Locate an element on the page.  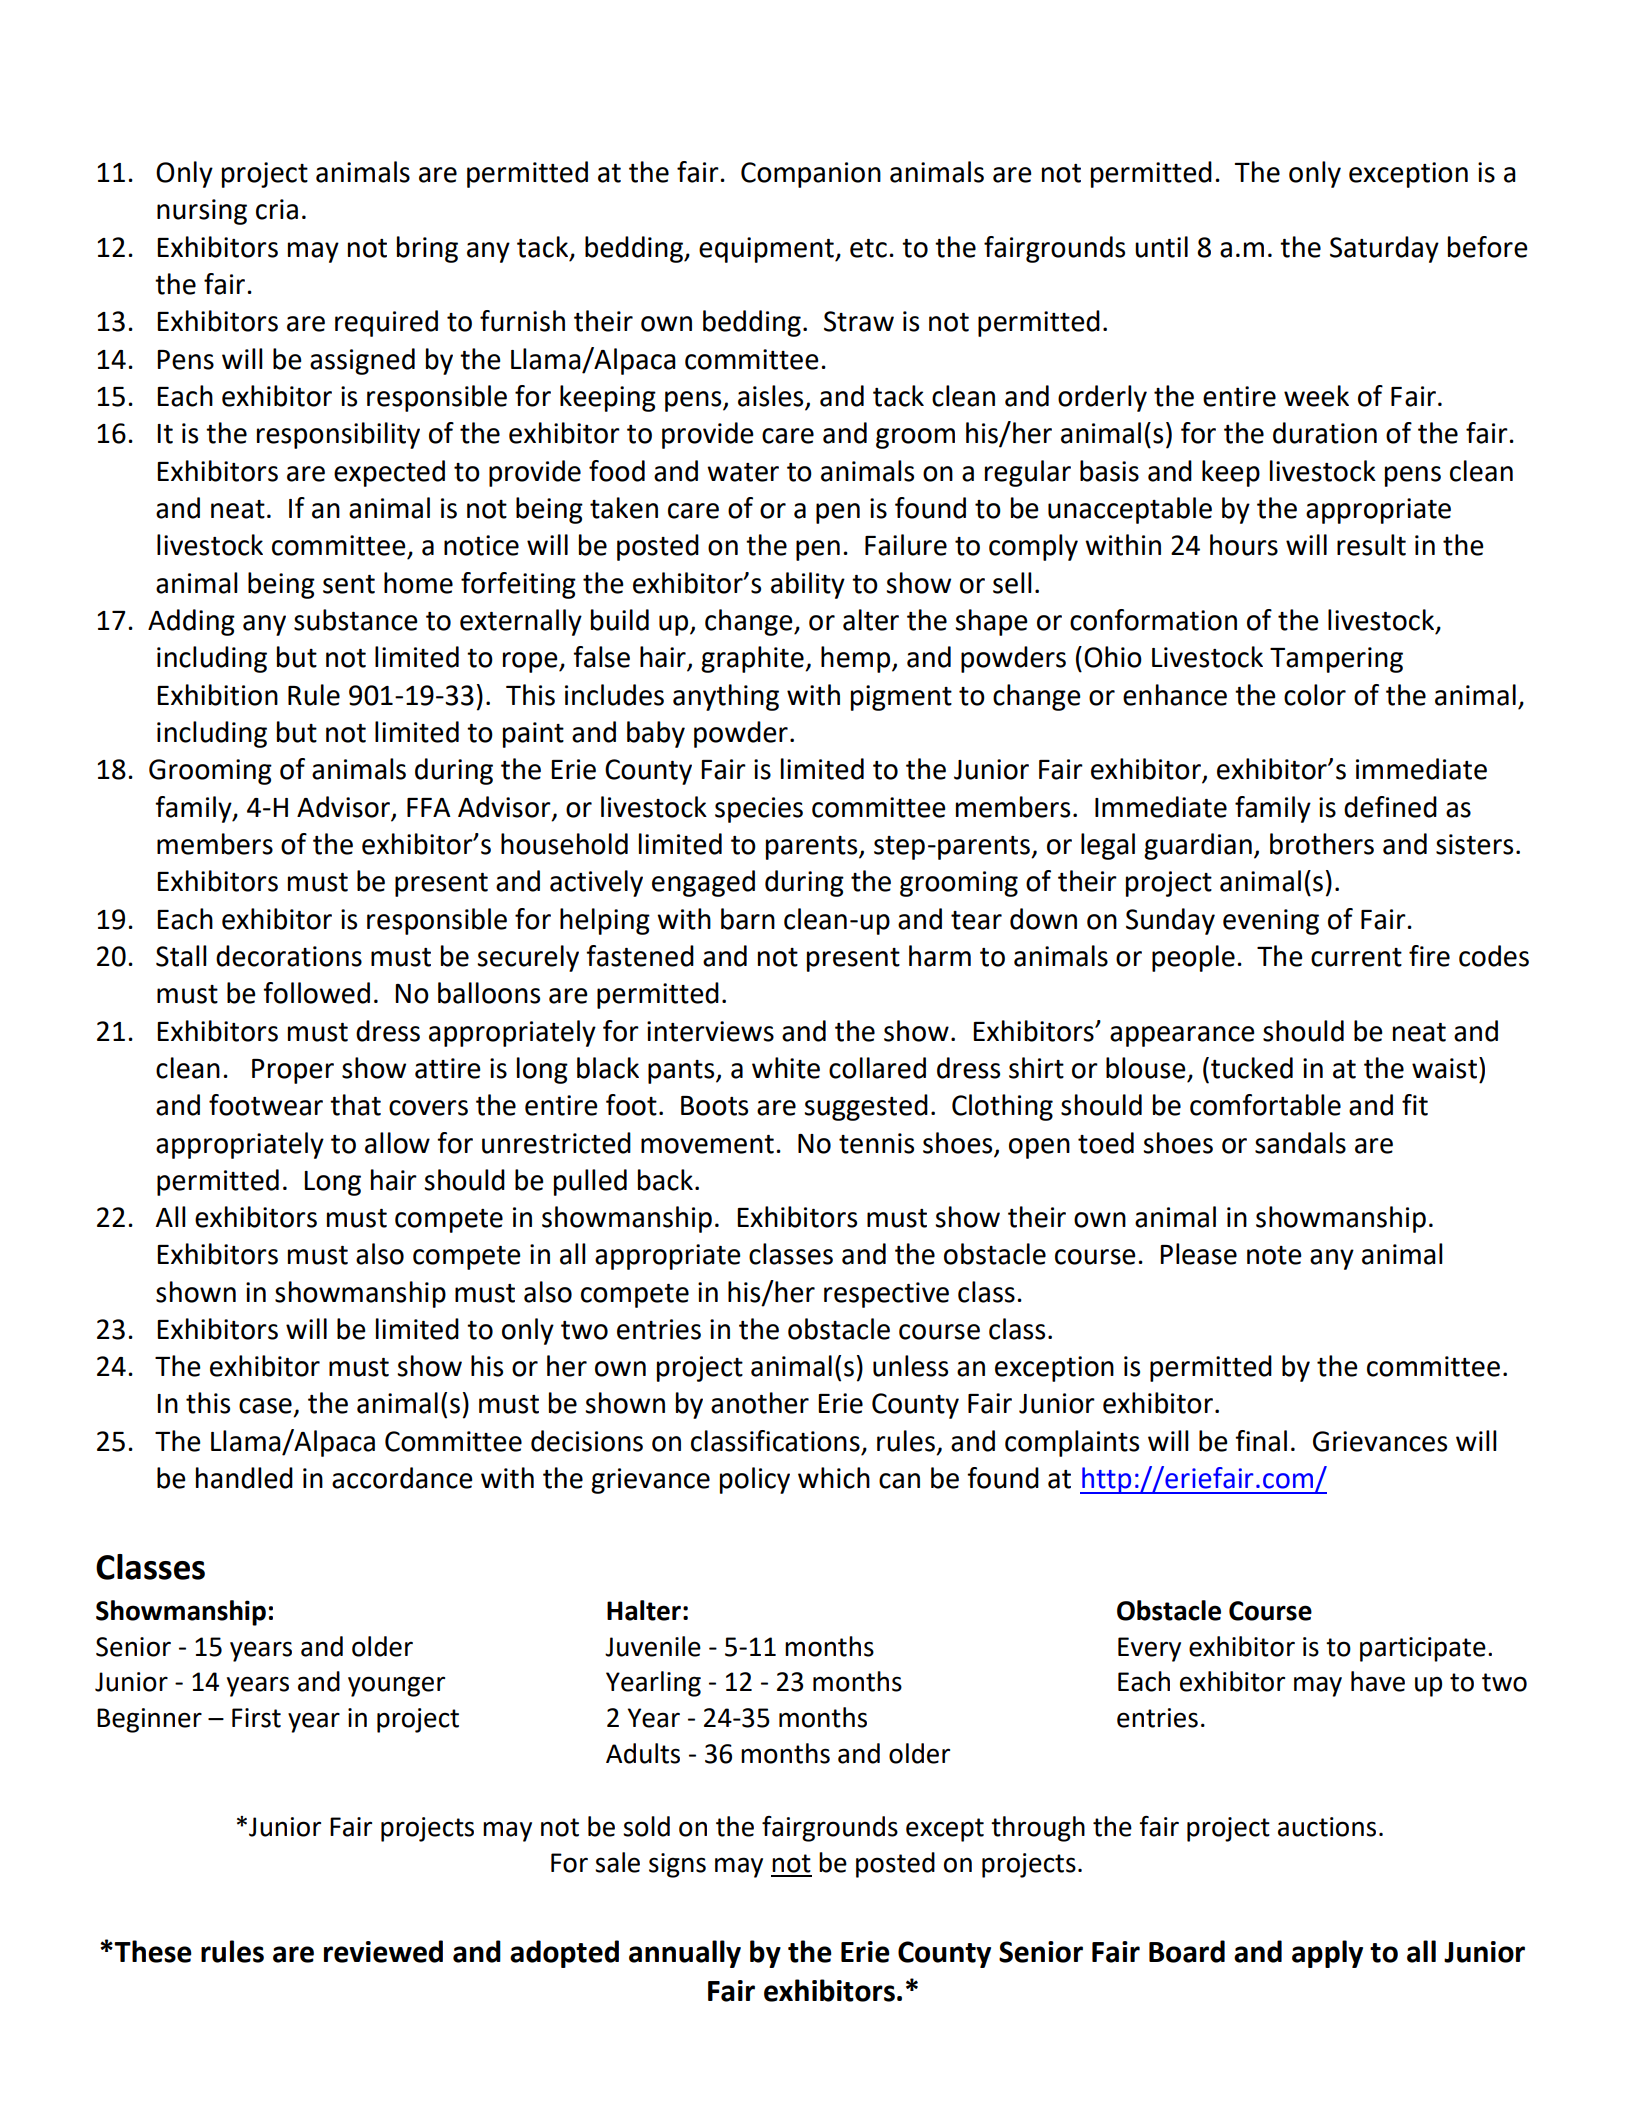
tucked is located at coordinates (1252, 1068).
